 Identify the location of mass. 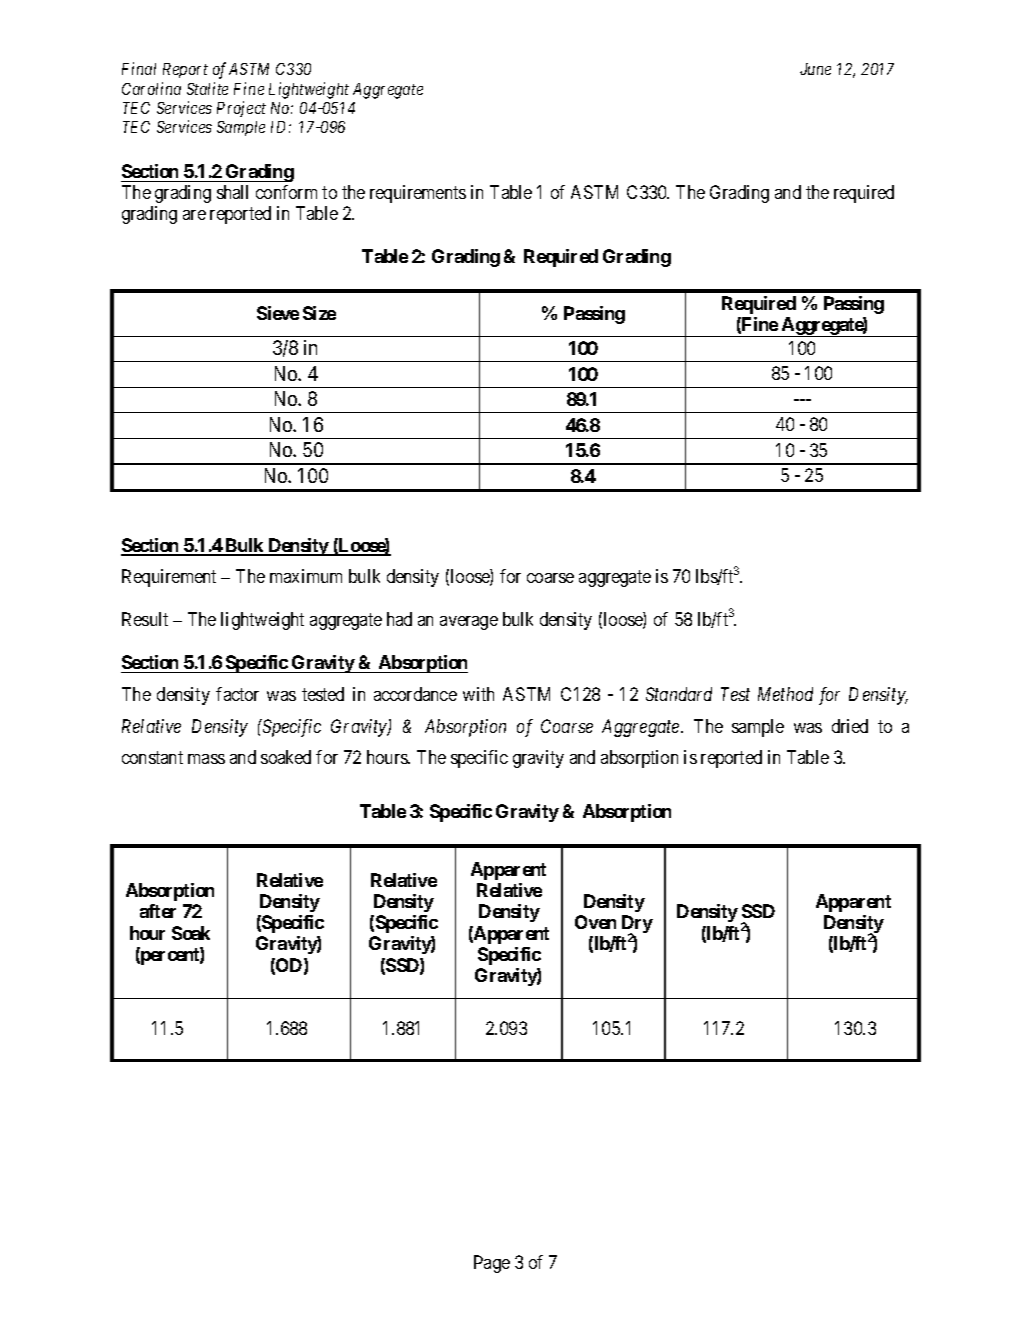
(206, 759).
